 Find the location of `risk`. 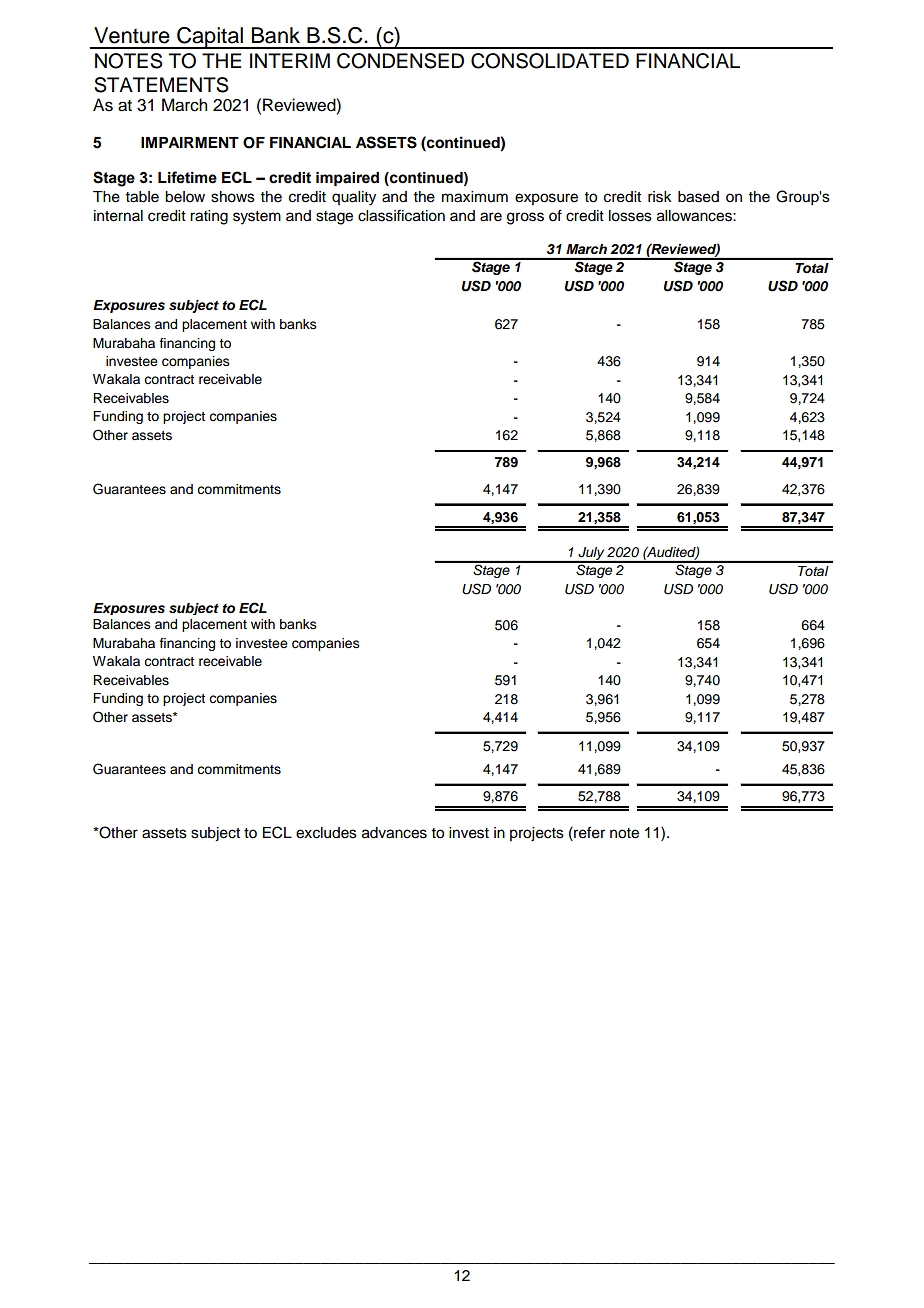

risk is located at coordinates (660, 197).
